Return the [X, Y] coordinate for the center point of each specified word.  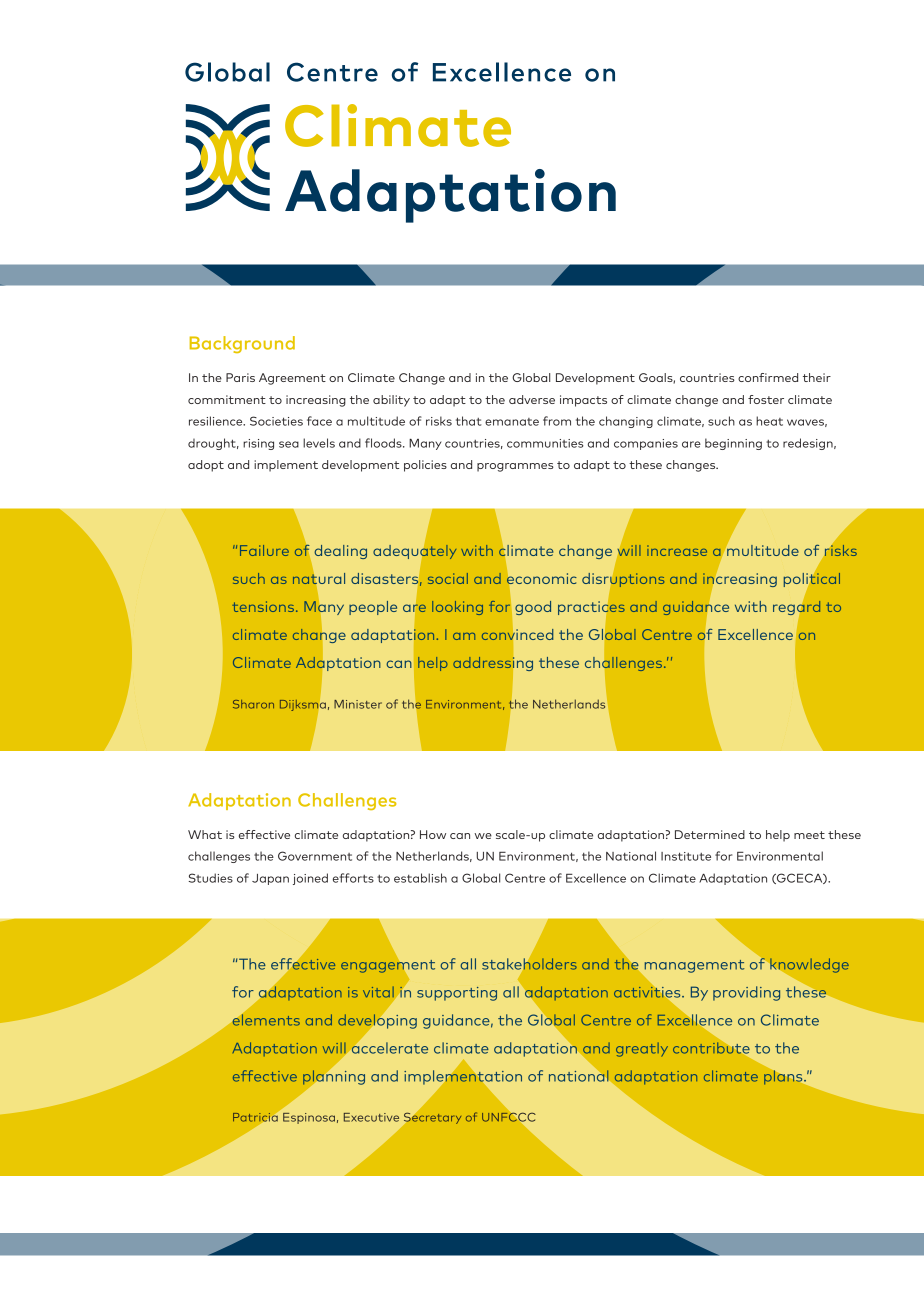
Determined [710, 834]
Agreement [292, 379]
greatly [642, 1050]
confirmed [768, 377]
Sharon [253, 704]
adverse [532, 399]
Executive [371, 1117]
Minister [358, 704]
